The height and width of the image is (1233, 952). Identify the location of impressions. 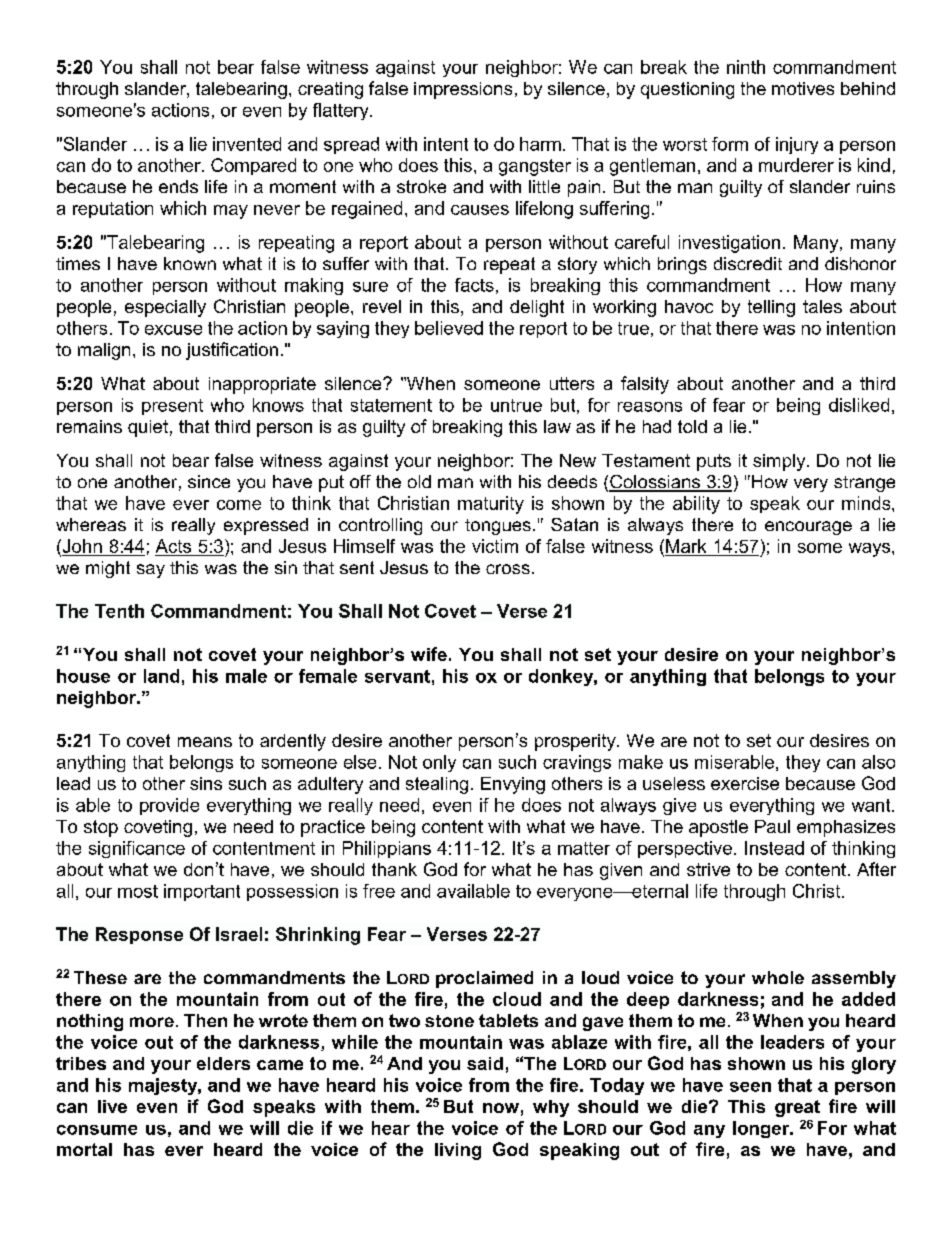
(463, 90).
